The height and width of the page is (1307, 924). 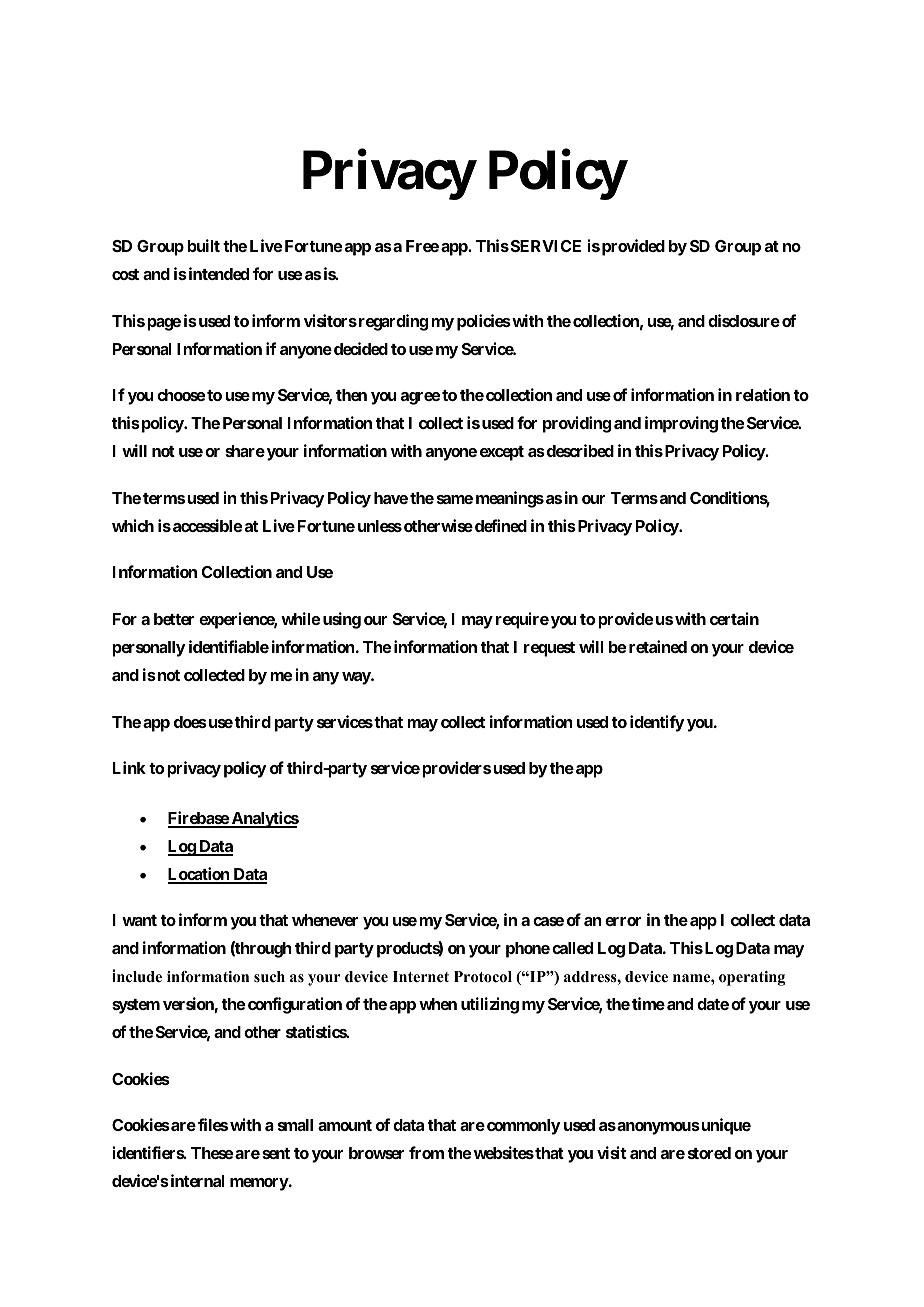 I want to click on want, so click(x=139, y=920).
